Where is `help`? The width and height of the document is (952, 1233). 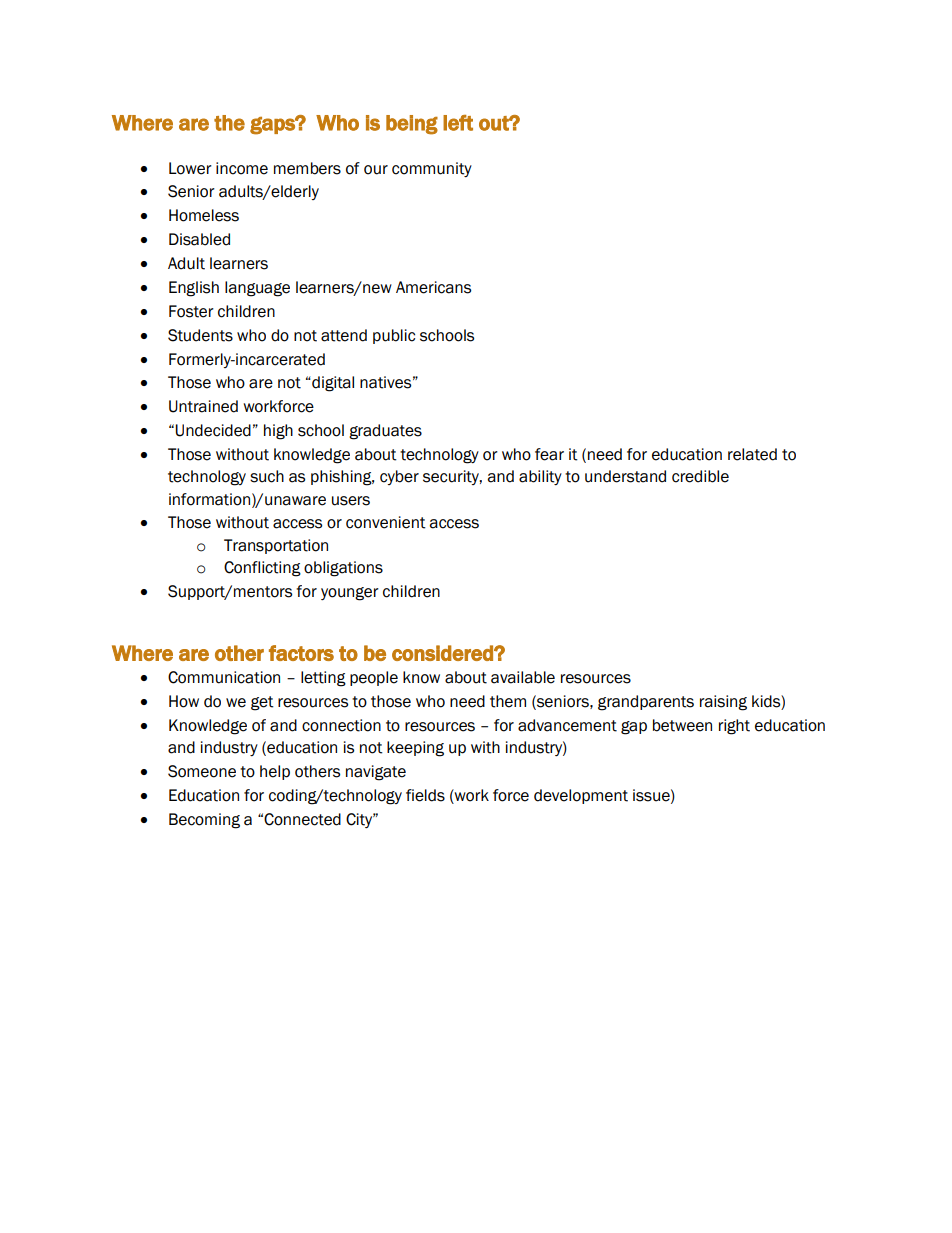
help is located at coordinates (275, 772).
